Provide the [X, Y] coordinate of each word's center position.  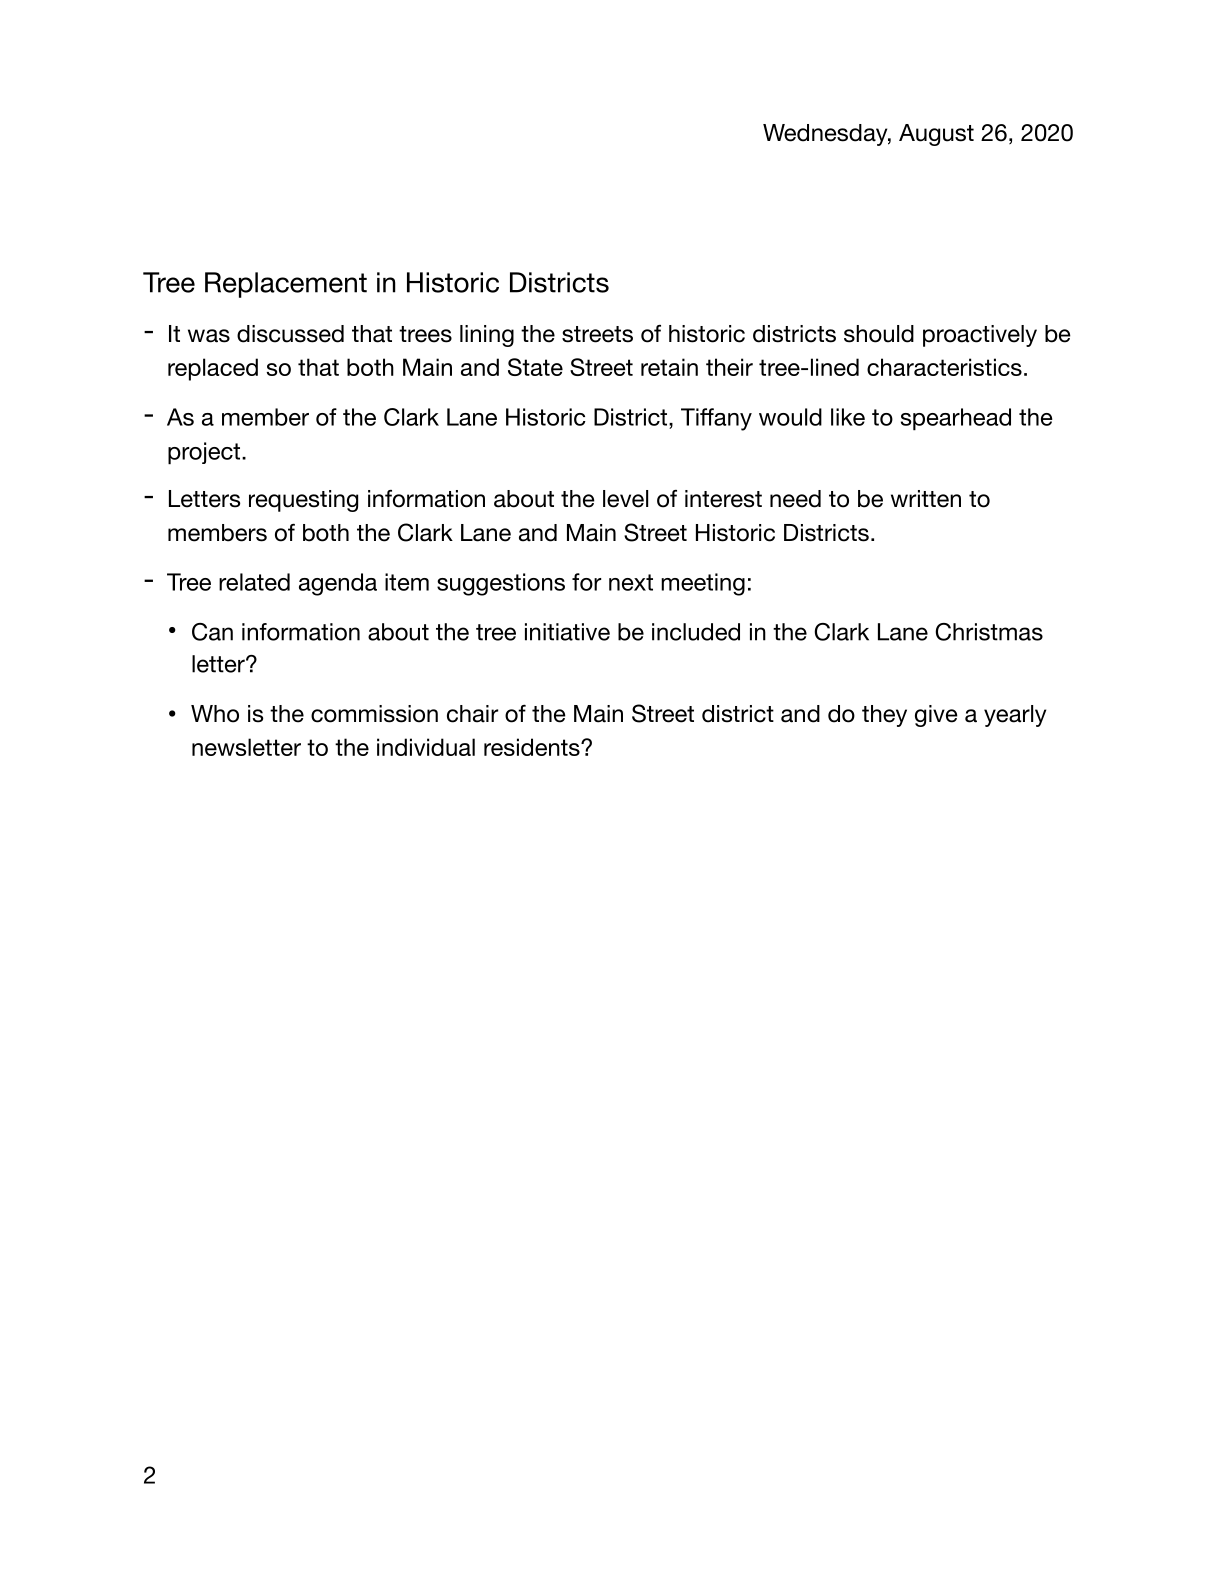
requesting [303, 501]
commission [374, 714]
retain [669, 367]
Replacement [286, 285]
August [936, 135]
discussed [290, 334]
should [879, 334]
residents [533, 747]
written [926, 499]
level [625, 499]
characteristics [944, 367]
